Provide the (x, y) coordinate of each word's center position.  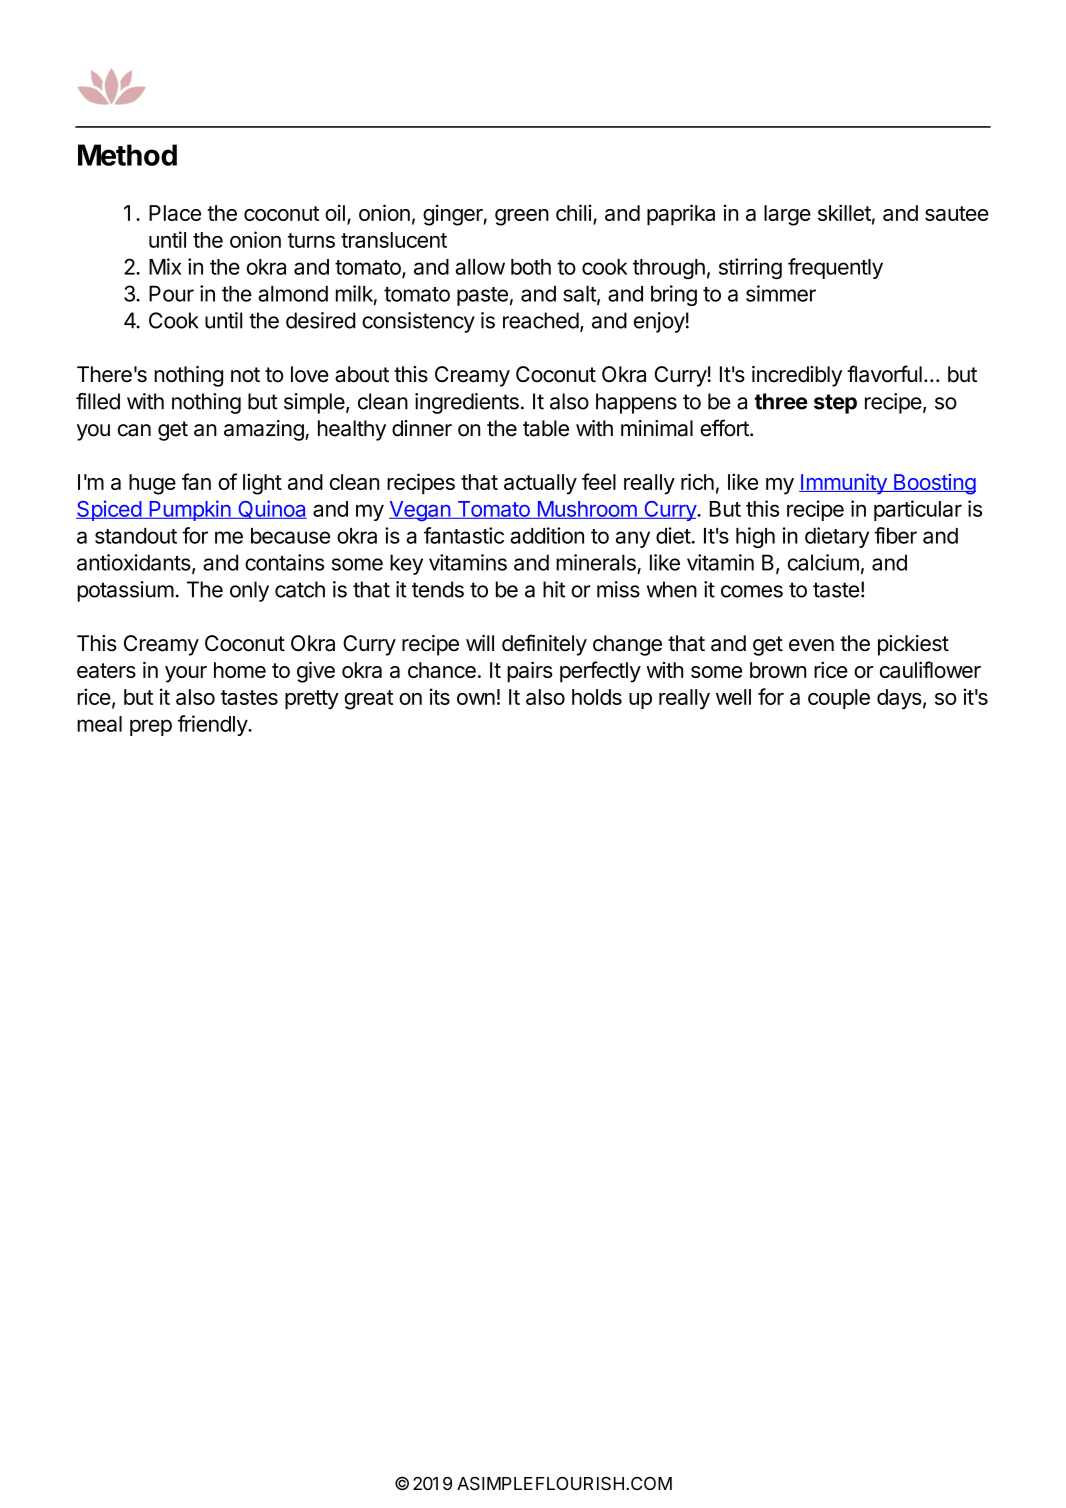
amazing (265, 430)
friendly (213, 725)
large (787, 215)
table (546, 428)
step (835, 404)
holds (597, 697)
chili (573, 212)
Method (127, 155)
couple (839, 699)
